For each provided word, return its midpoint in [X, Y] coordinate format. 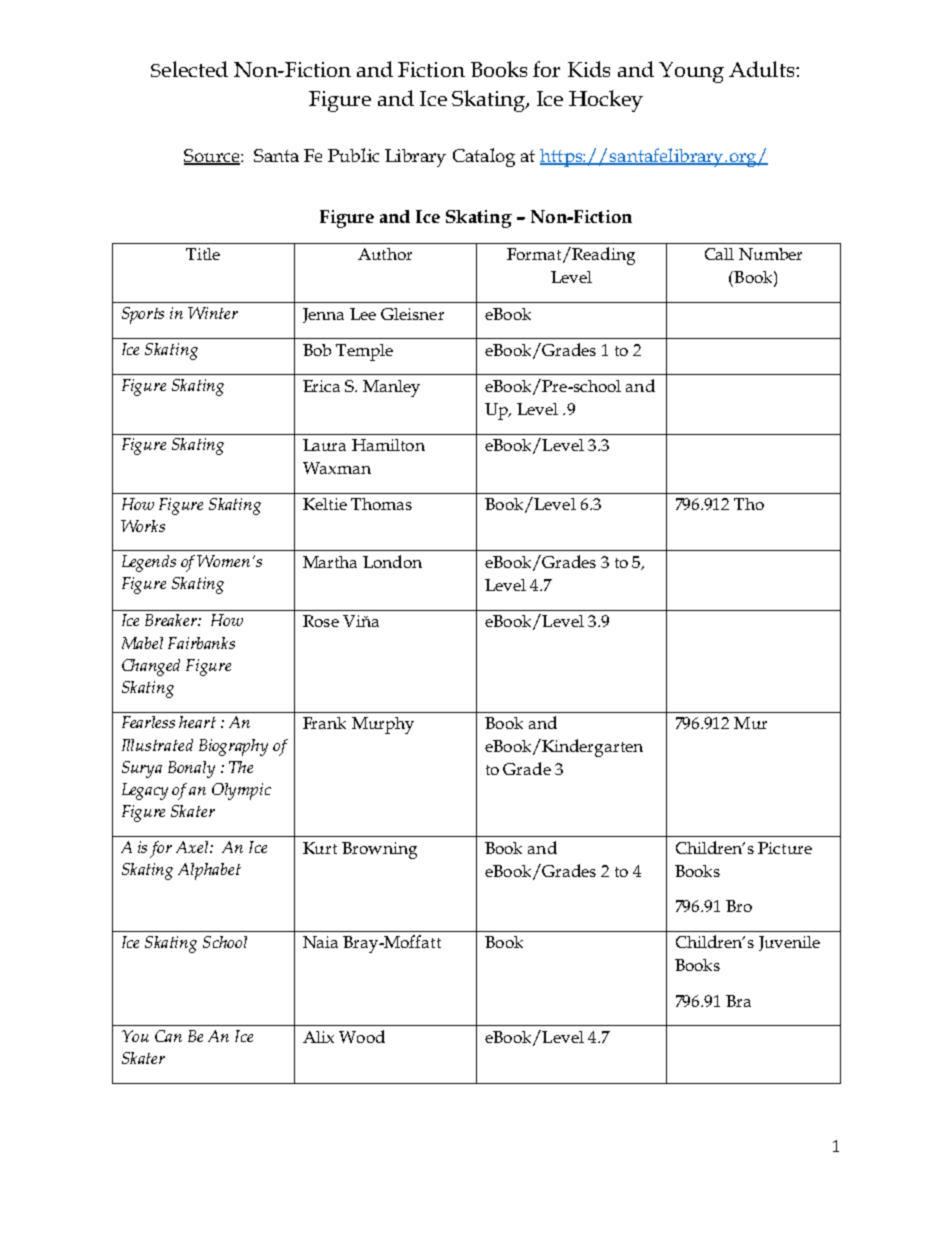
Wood [362, 1036]
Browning [379, 850]
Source [213, 156]
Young [691, 72]
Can [168, 1036]
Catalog [484, 157]
